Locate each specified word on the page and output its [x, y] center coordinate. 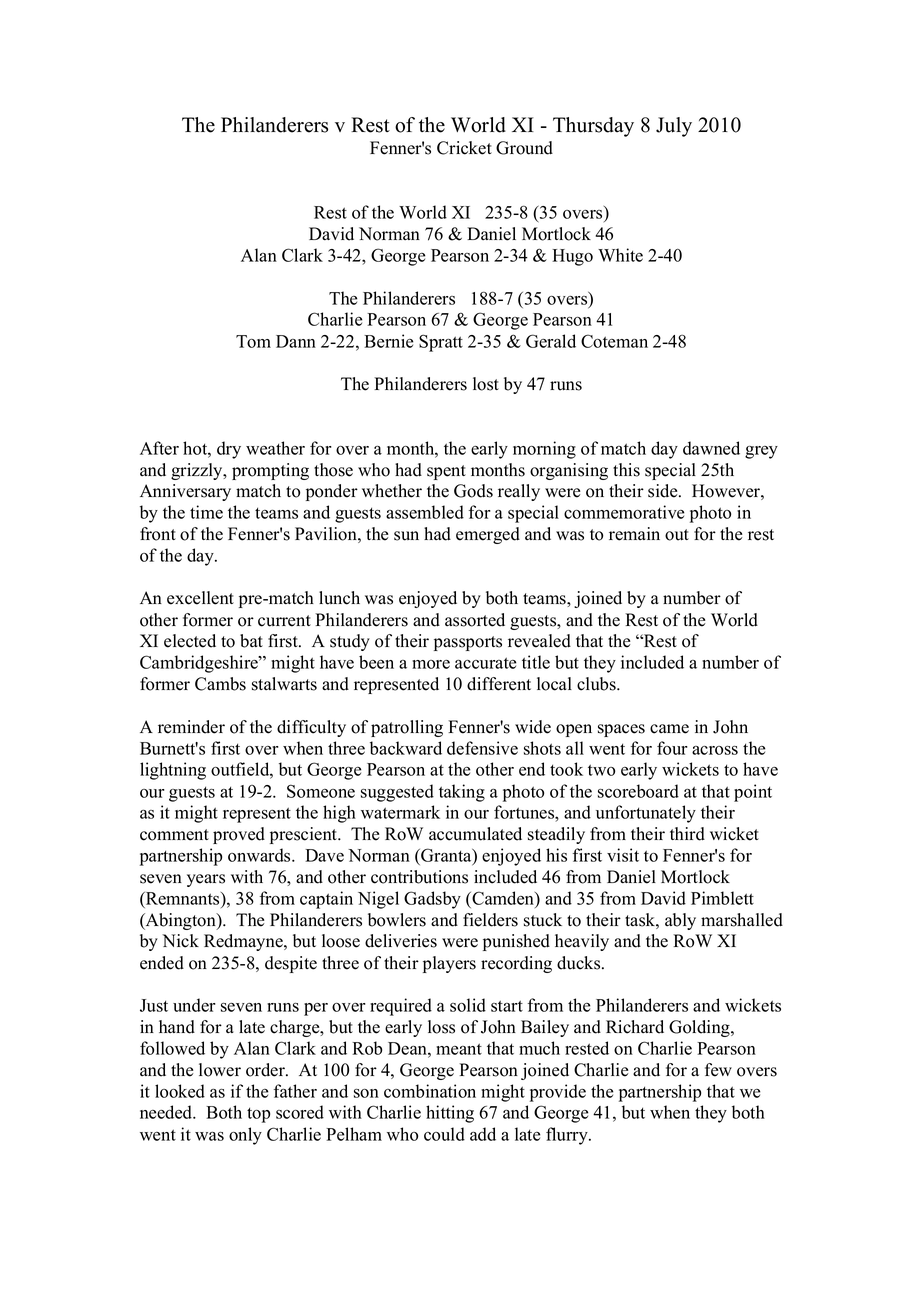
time [206, 512]
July [674, 127]
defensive [482, 748]
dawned [711, 448]
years [206, 880]
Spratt [441, 343]
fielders [490, 920]
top [258, 1115]
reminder [191, 727]
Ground [524, 148]
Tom [253, 341]
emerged [488, 535]
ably [680, 921]
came [669, 729]
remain [634, 534]
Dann [296, 341]
